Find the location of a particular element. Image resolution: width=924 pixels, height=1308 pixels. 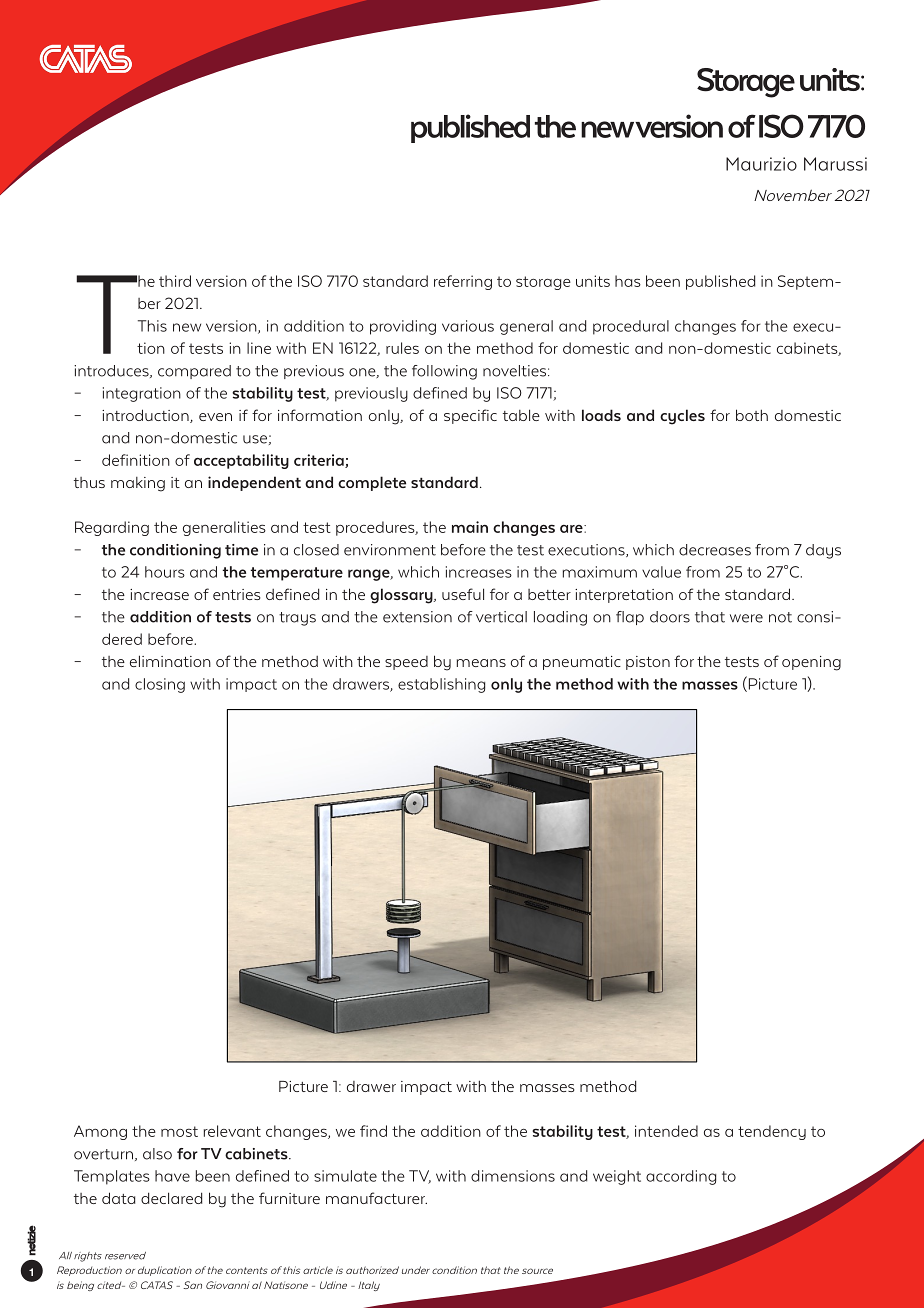

have is located at coordinates (172, 1176).
